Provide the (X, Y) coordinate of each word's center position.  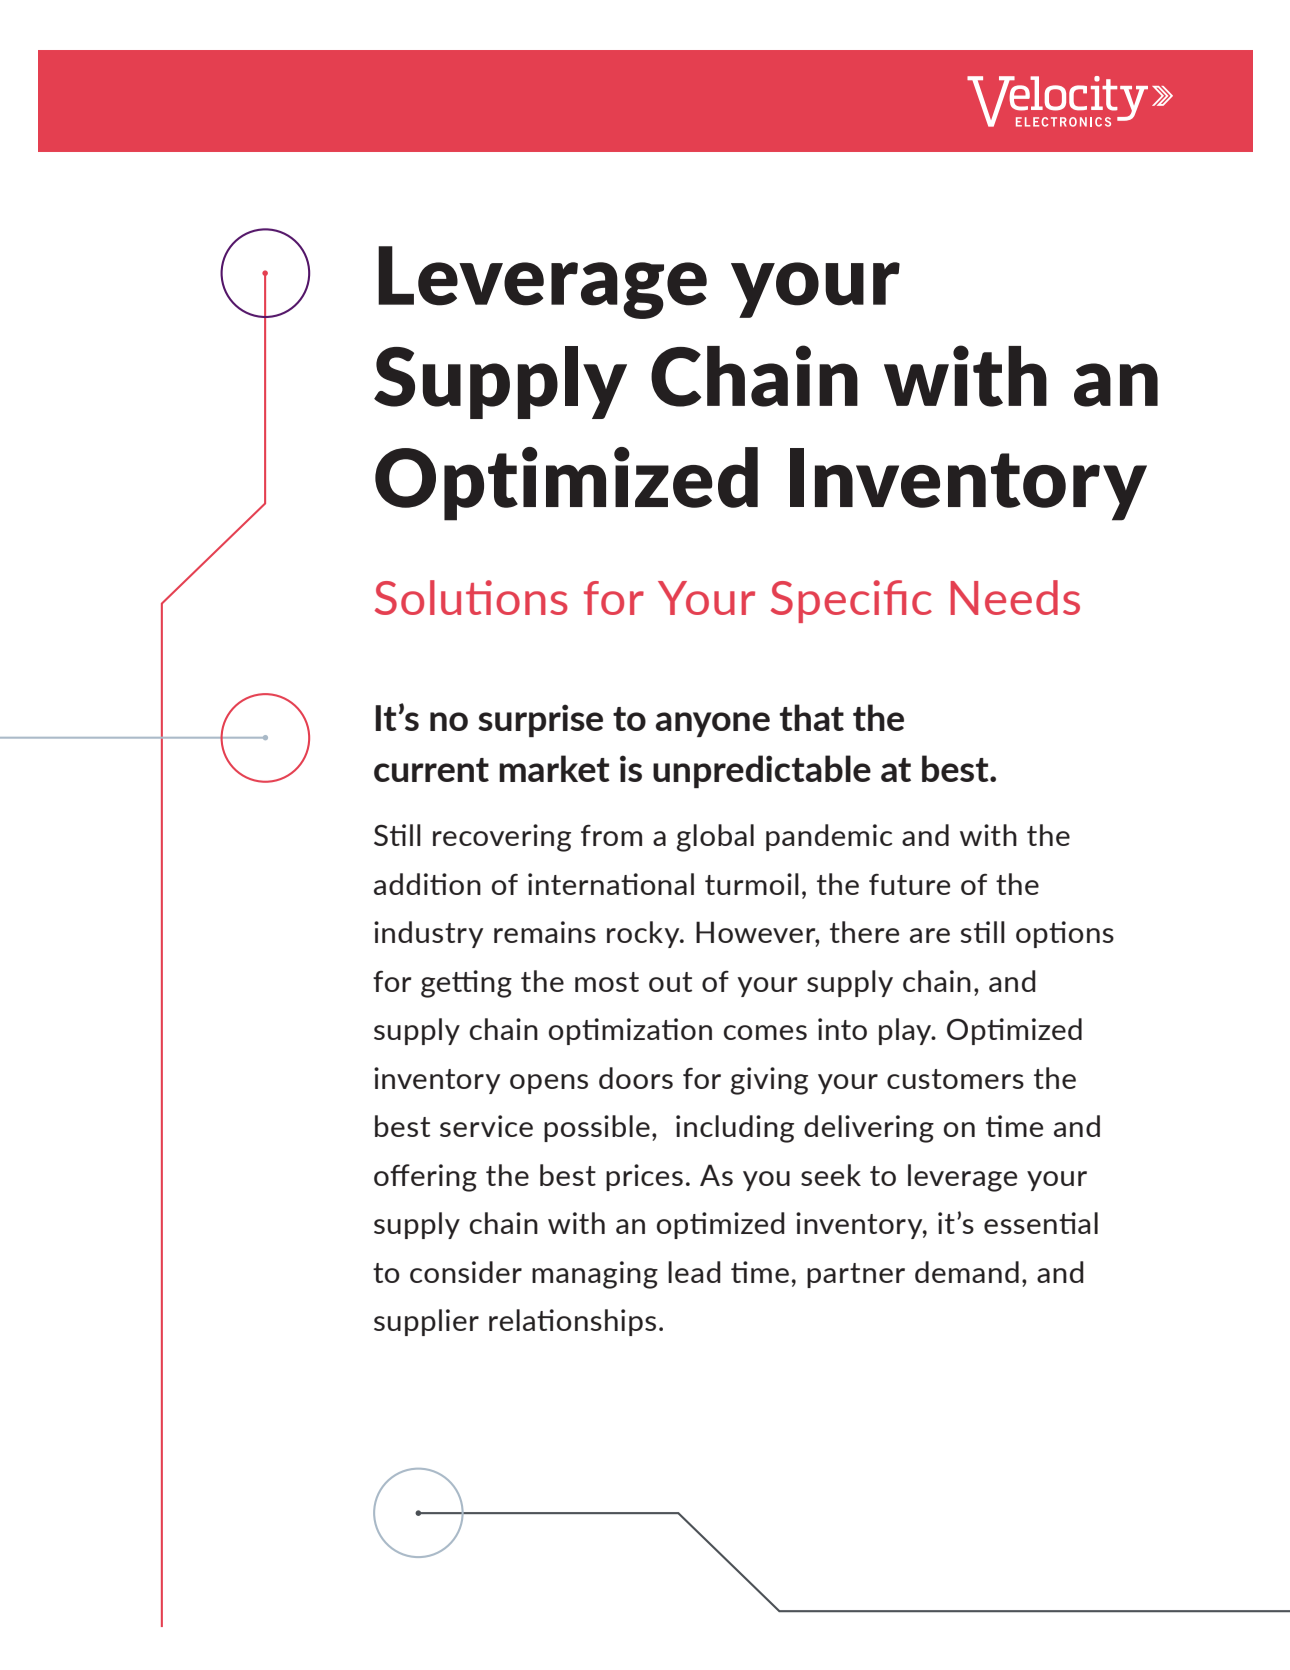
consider (466, 1272)
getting (466, 984)
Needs (1015, 597)
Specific (851, 601)
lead (694, 1272)
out (670, 982)
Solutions (471, 597)
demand (967, 1272)
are (930, 935)
